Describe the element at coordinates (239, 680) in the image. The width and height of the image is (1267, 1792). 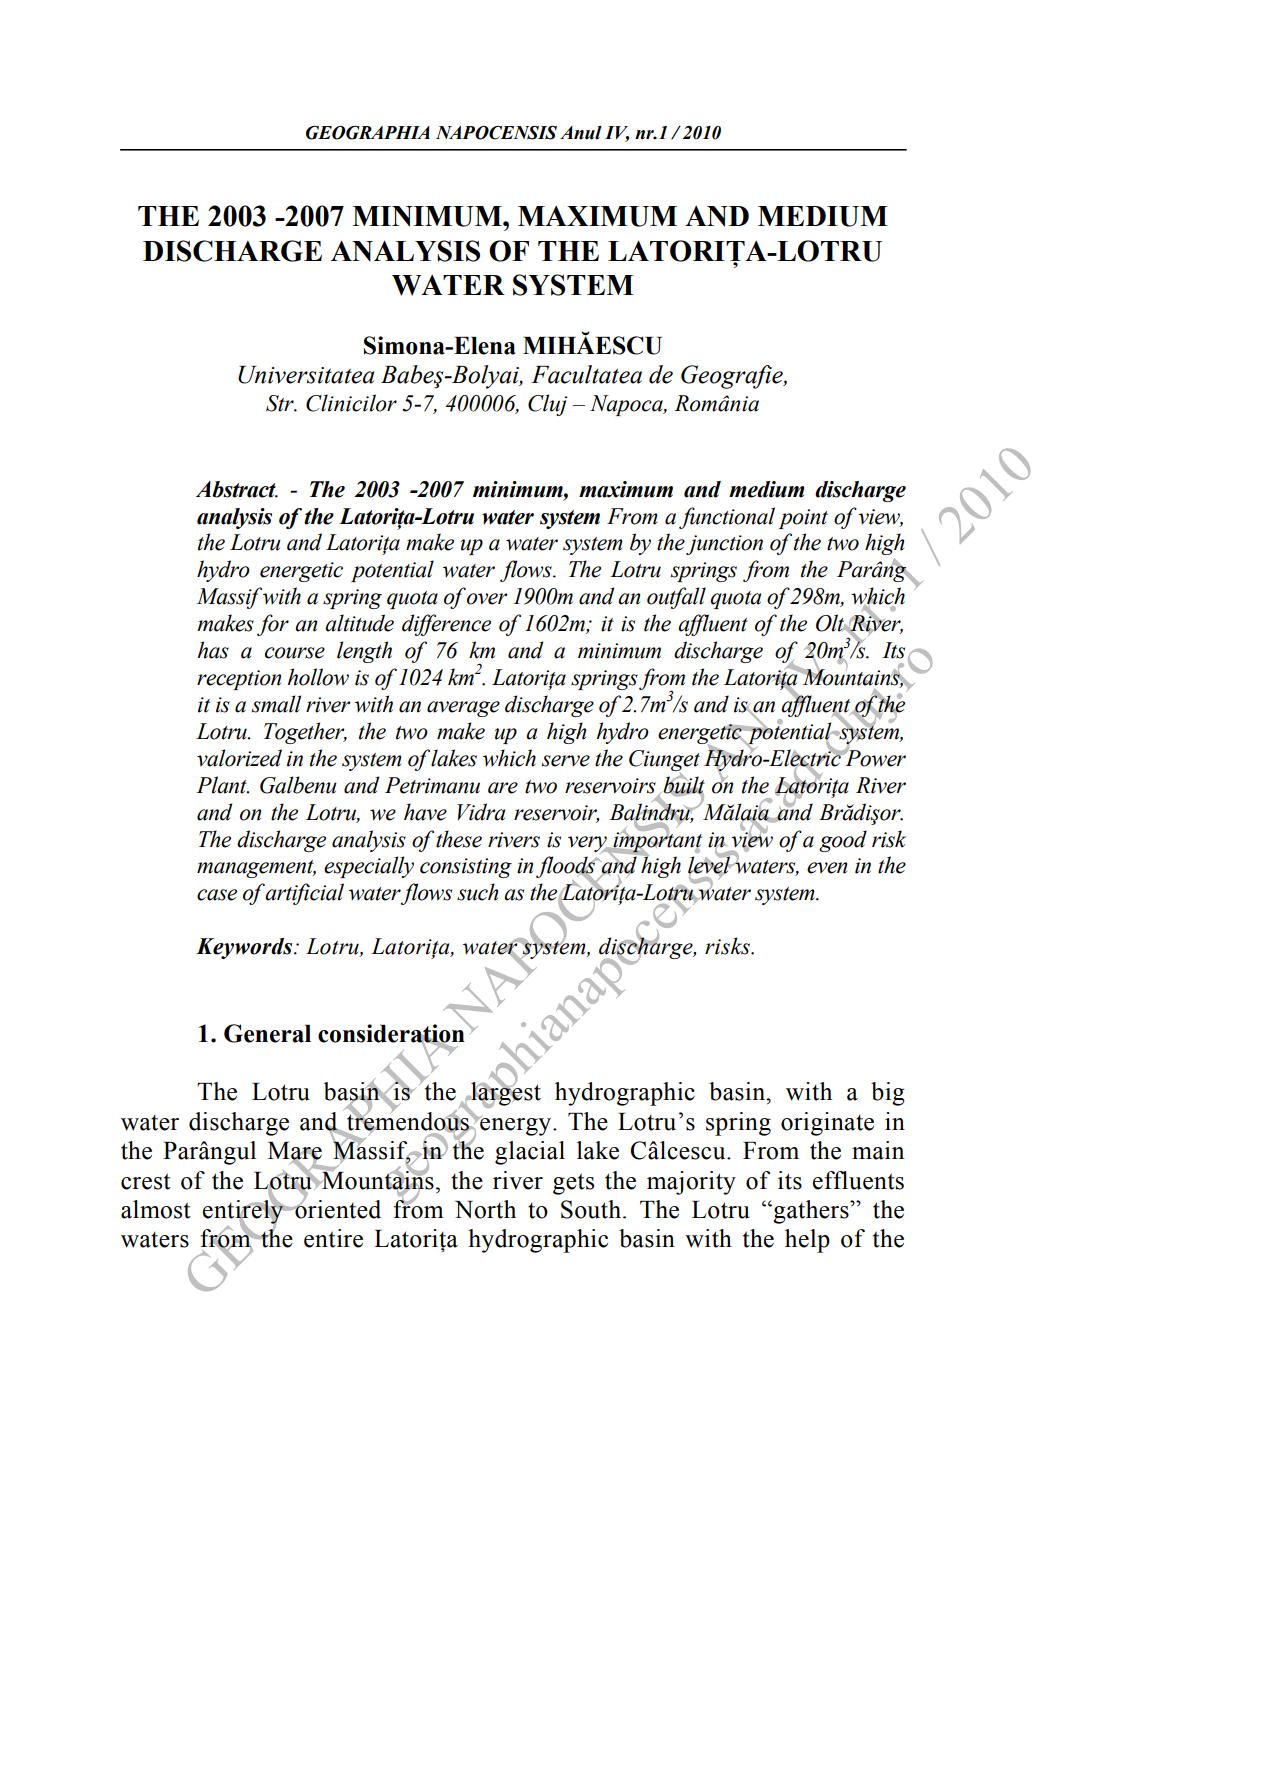
I see `reception` at that location.
